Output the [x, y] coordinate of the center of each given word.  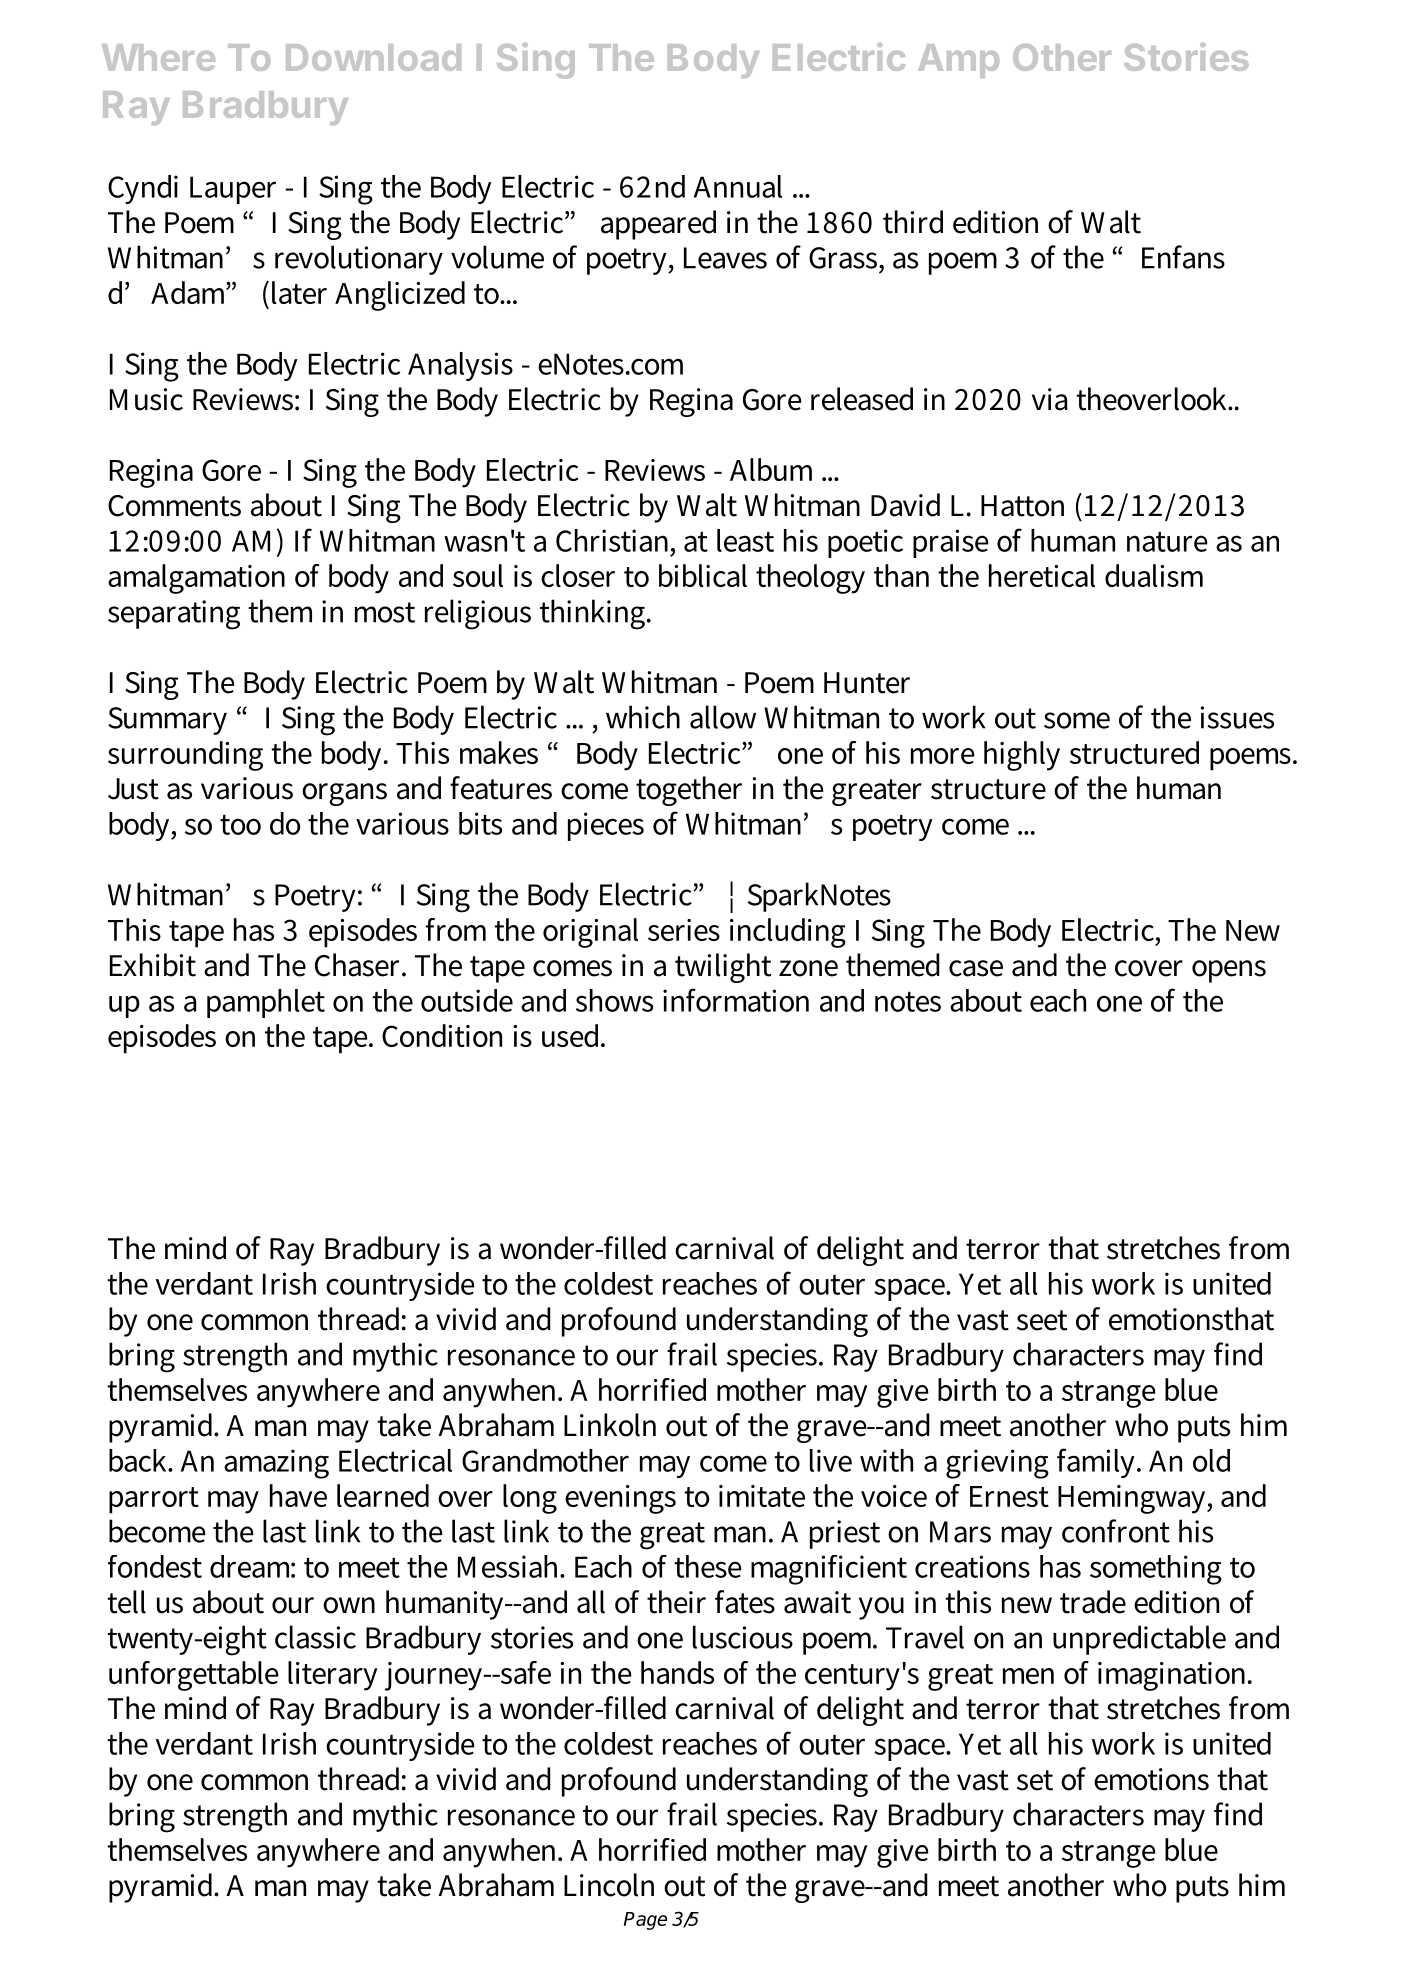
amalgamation [196, 579]
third [913, 222]
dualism [1154, 575]
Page [645, 1921]
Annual [738, 186]
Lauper [233, 190]
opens [1229, 971]
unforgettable [194, 1676]
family [1098, 1463]
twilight [723, 968]
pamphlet [266, 1003]
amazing [276, 1464]
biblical [703, 575]
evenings [620, 1499]
